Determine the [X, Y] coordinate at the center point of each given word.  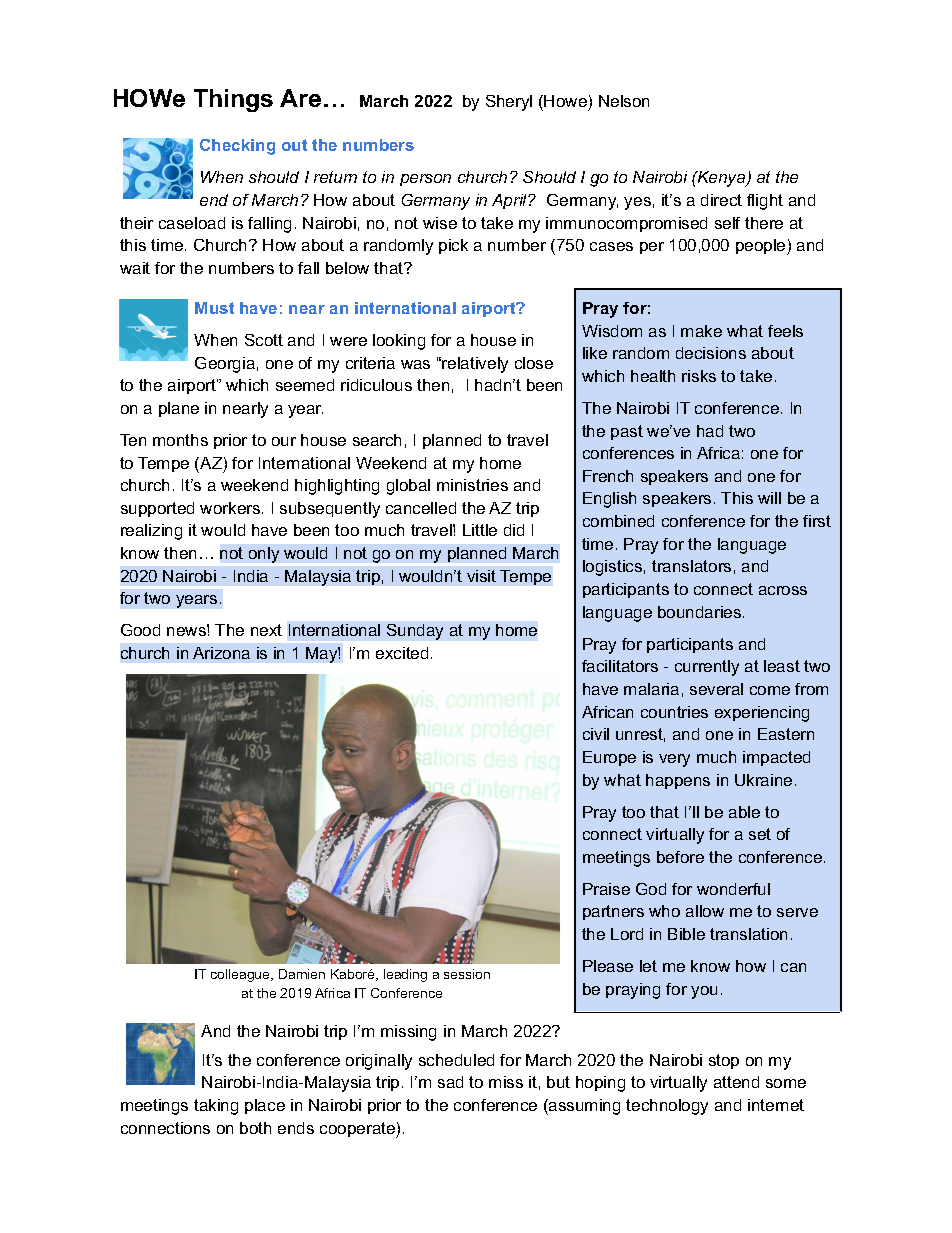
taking [216, 1107]
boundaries [701, 612]
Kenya [722, 179]
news [187, 630]
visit [481, 576]
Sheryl [509, 103]
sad [450, 1082]
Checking [237, 147]
